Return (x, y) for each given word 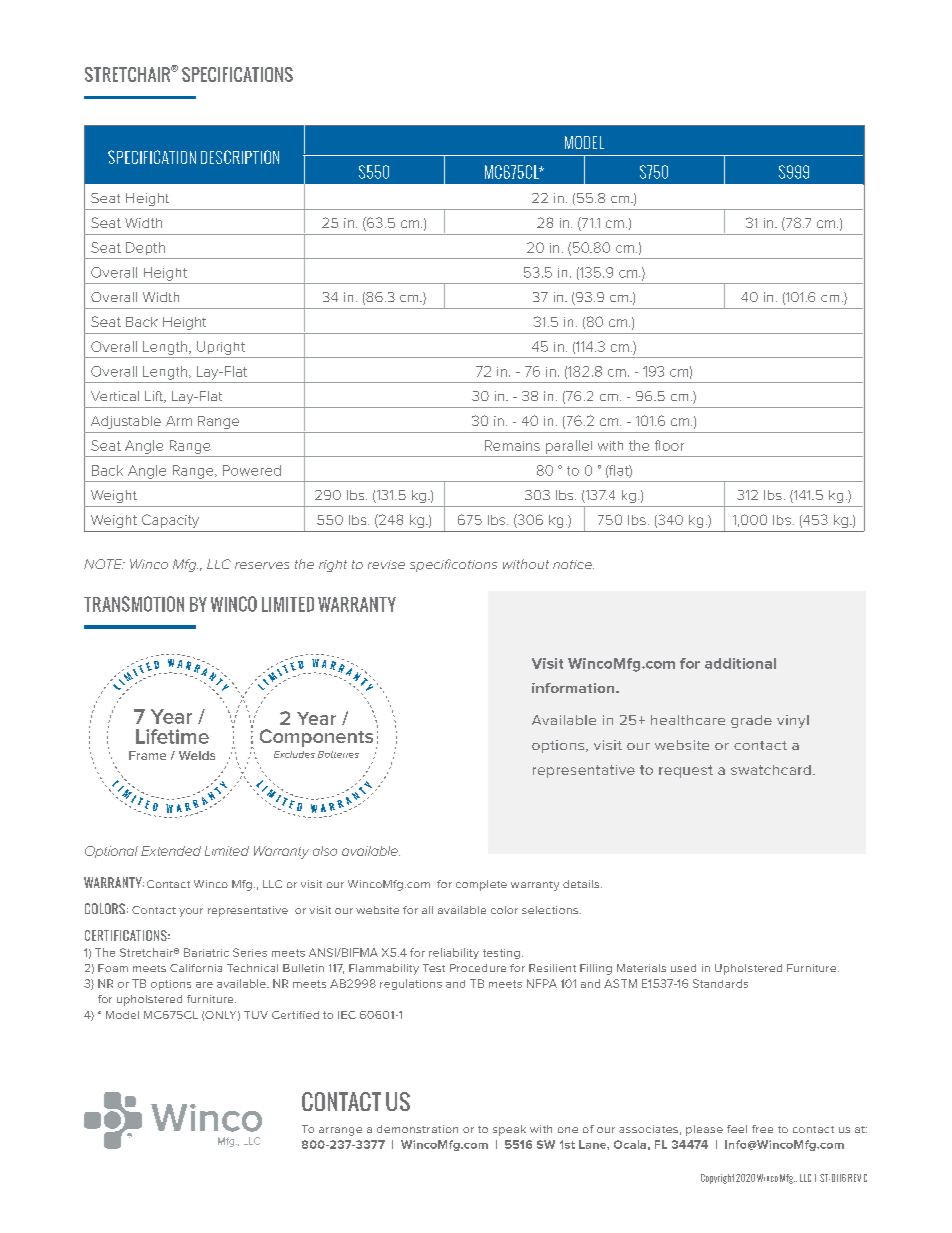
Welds (197, 755)
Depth (145, 248)
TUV (256, 1015)
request (686, 771)
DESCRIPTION (240, 157)
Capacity (170, 521)
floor (669, 445)
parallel (569, 447)
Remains (512, 445)
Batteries (338, 754)
